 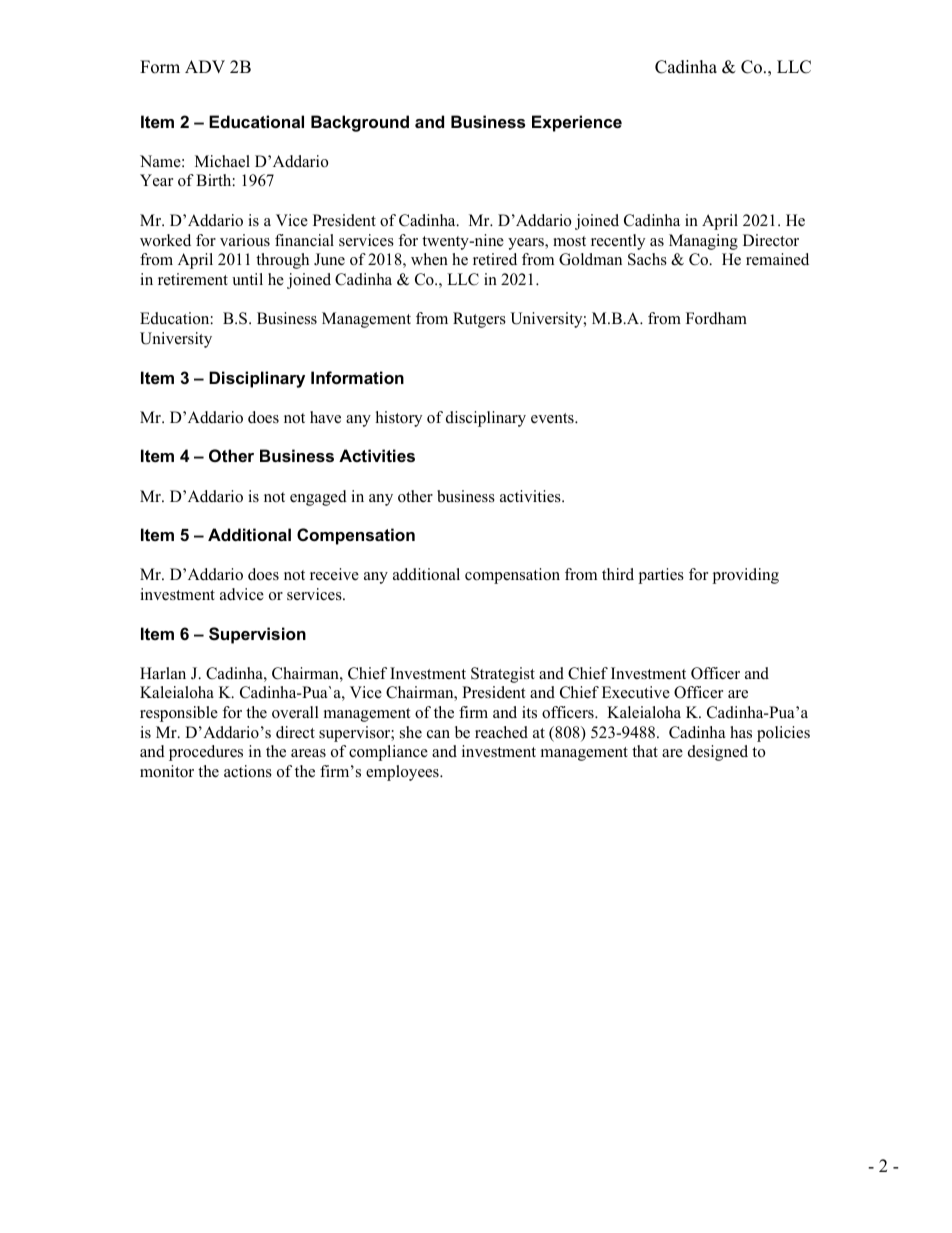 I want to click on third, so click(x=618, y=574).
